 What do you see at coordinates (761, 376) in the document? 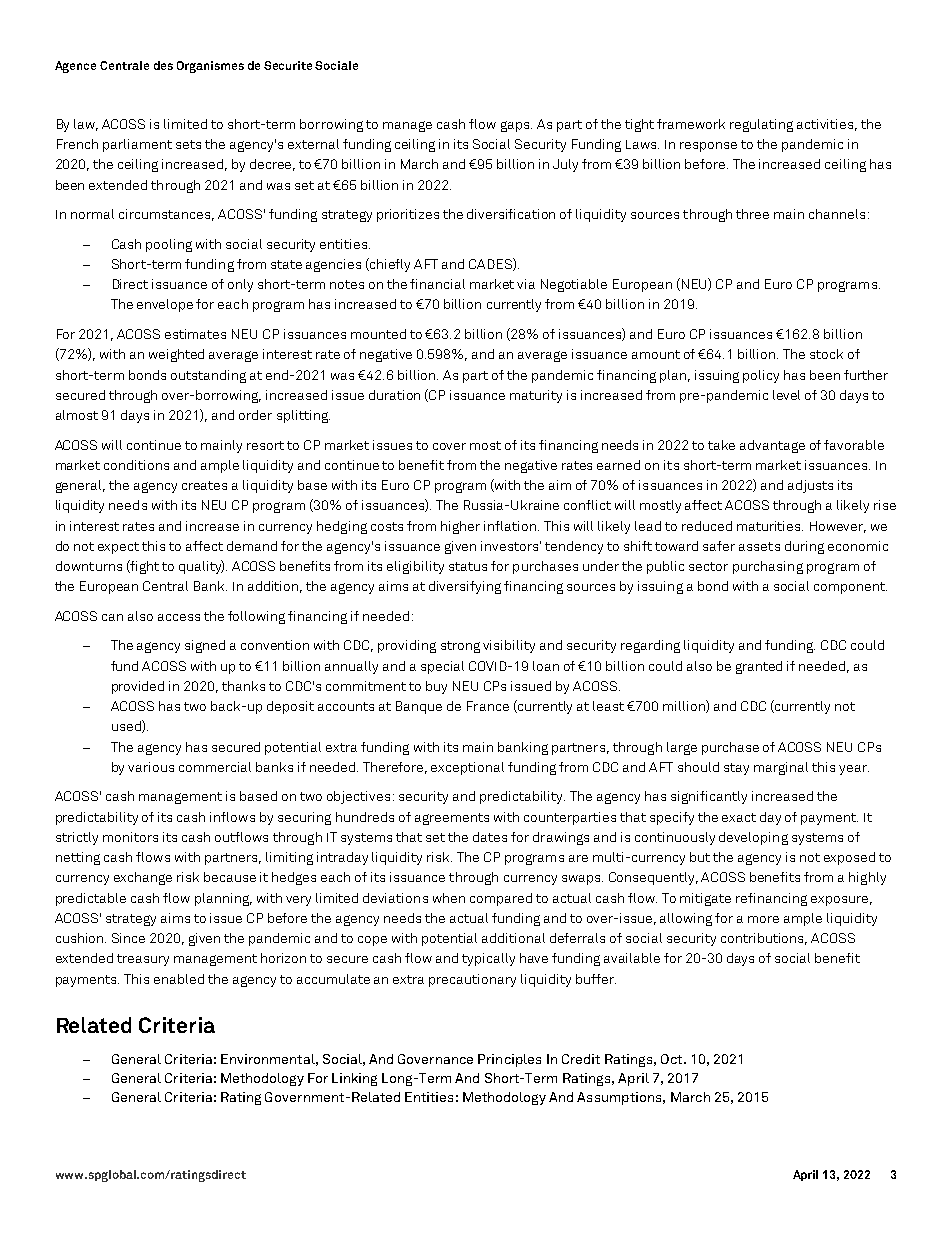
I see `policy` at bounding box center [761, 376].
